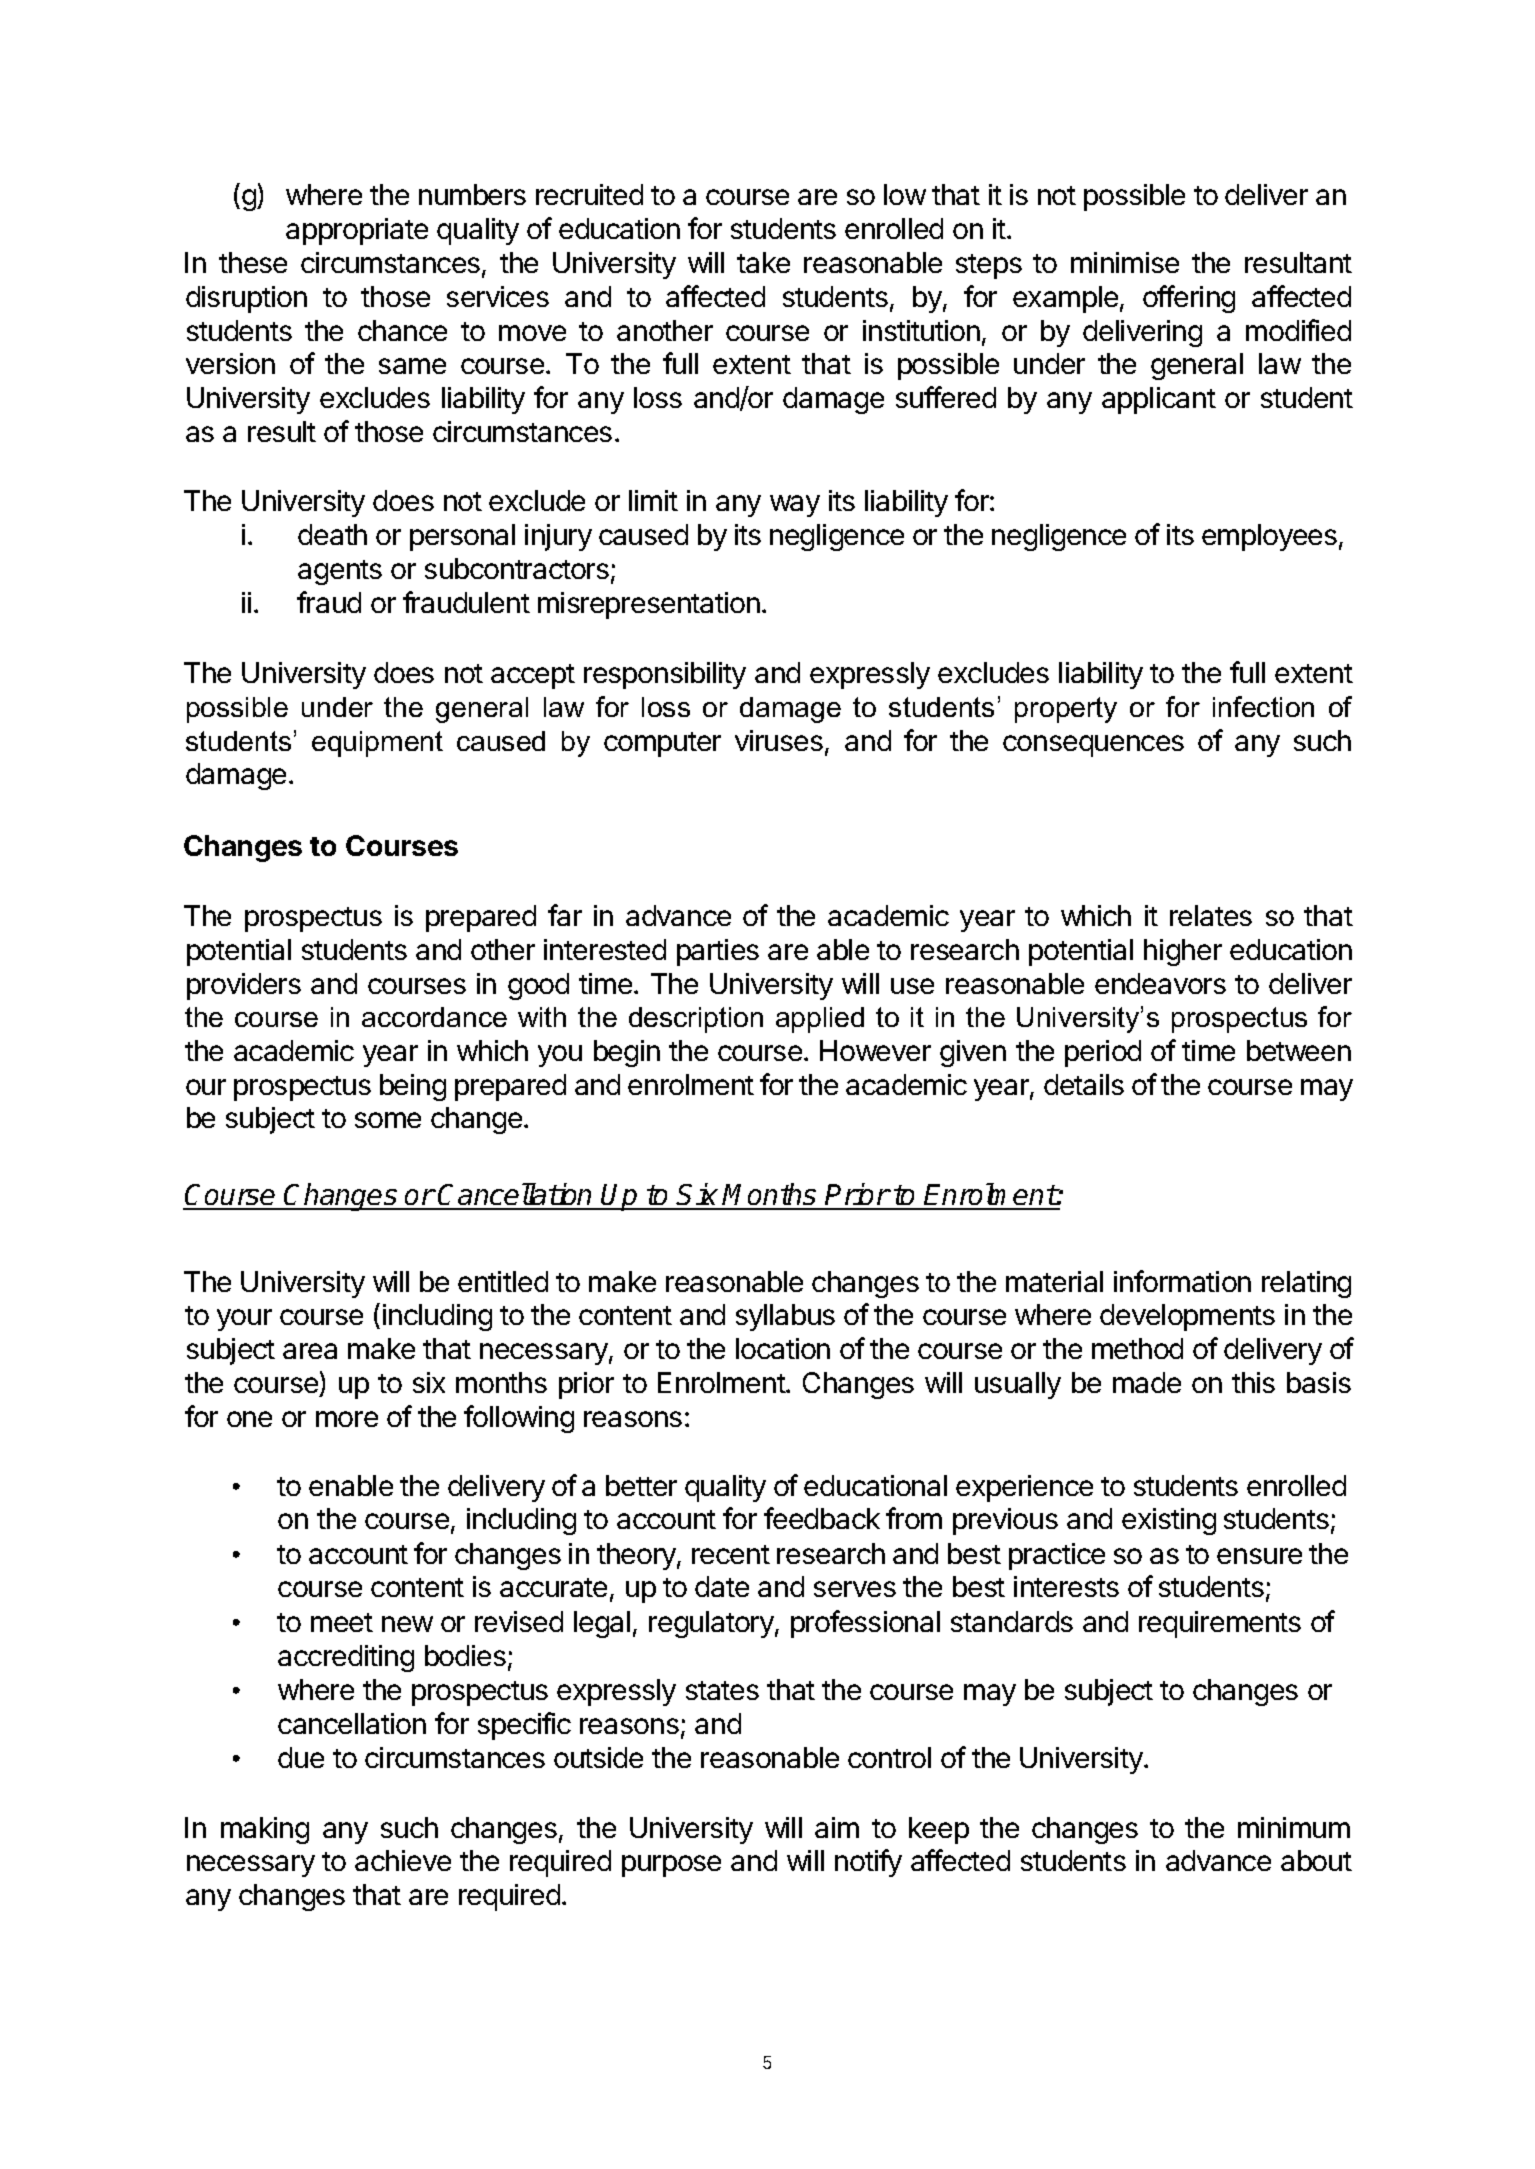 The height and width of the document is (2169, 1535). I want to click on achieve, so click(403, 1860).
